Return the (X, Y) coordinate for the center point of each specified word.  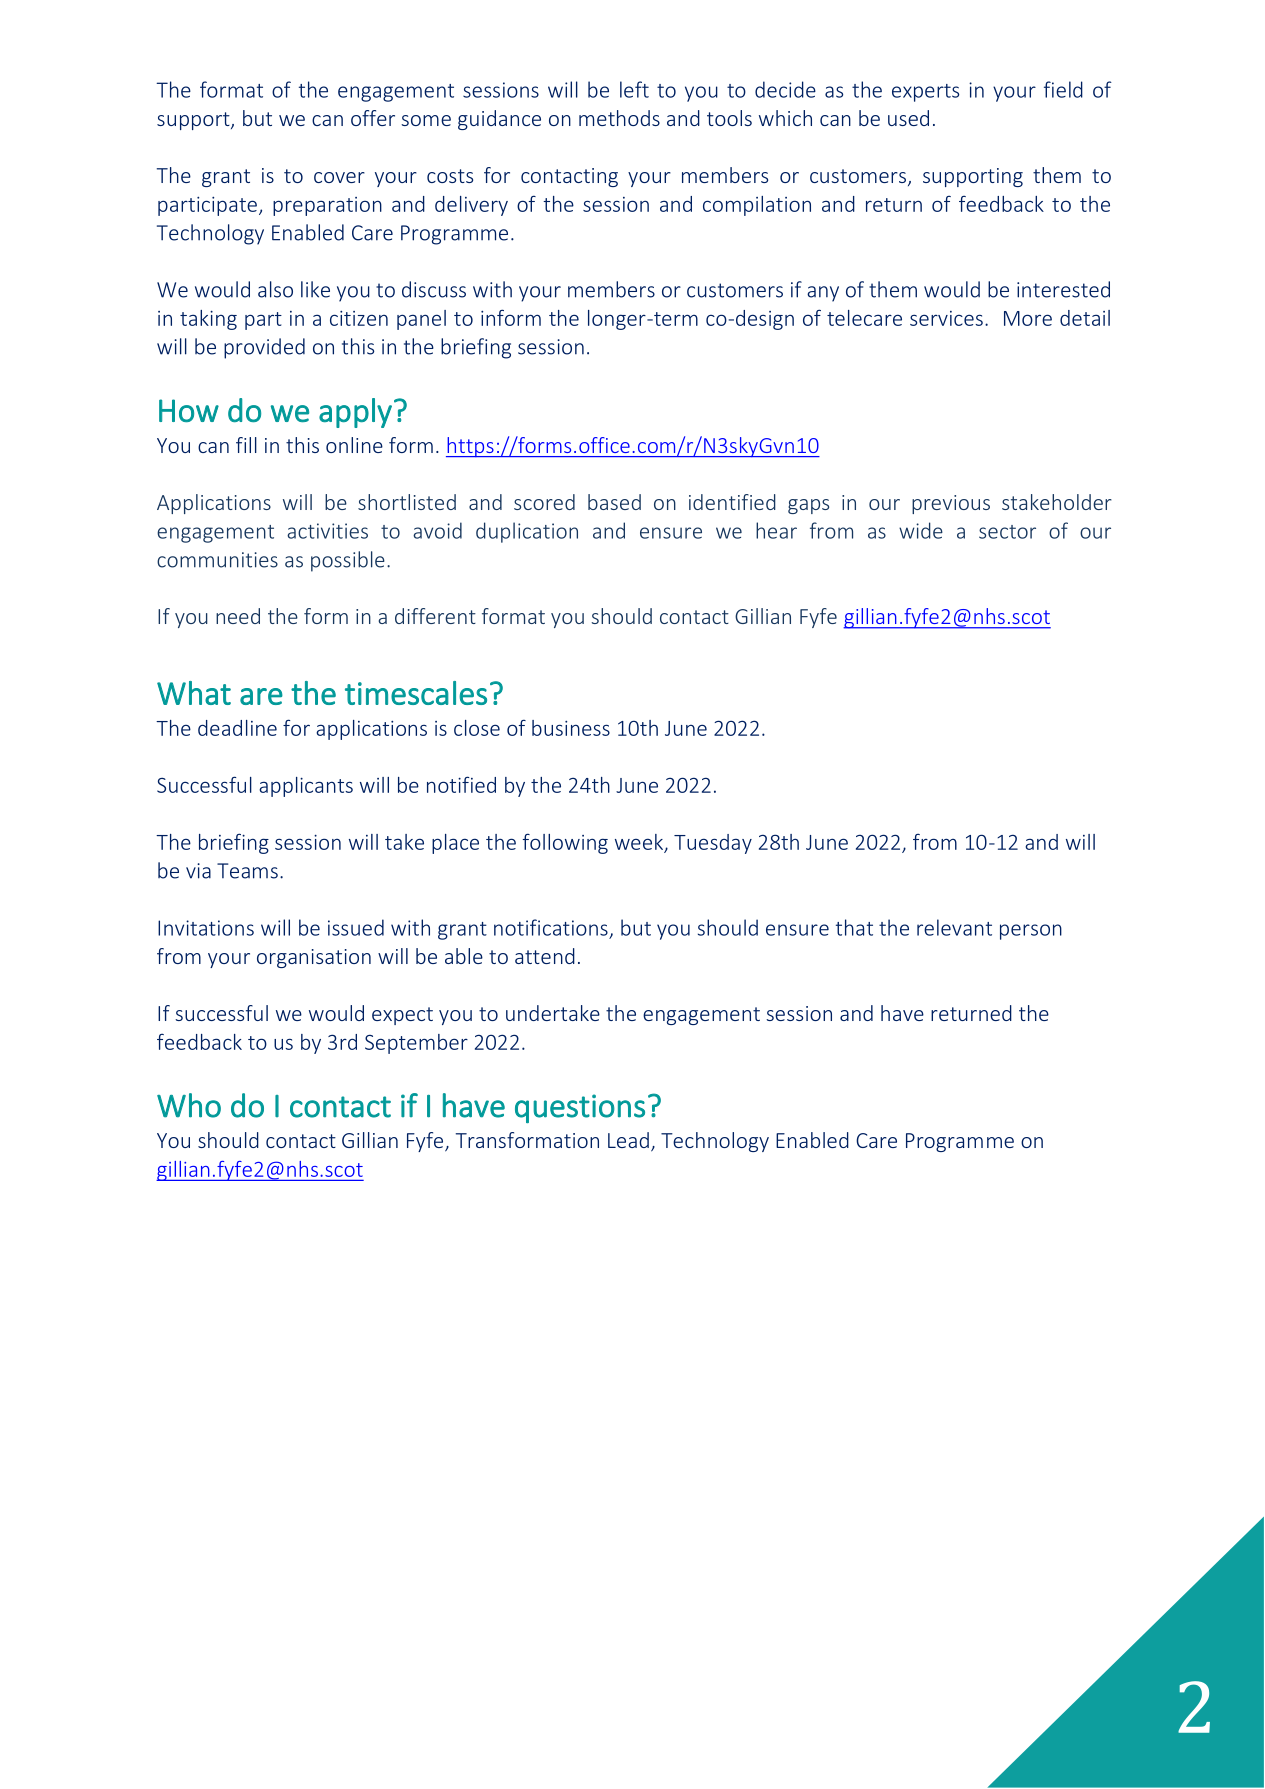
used (908, 118)
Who (189, 1105)
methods (619, 118)
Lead (628, 1140)
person (1031, 932)
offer (373, 118)
